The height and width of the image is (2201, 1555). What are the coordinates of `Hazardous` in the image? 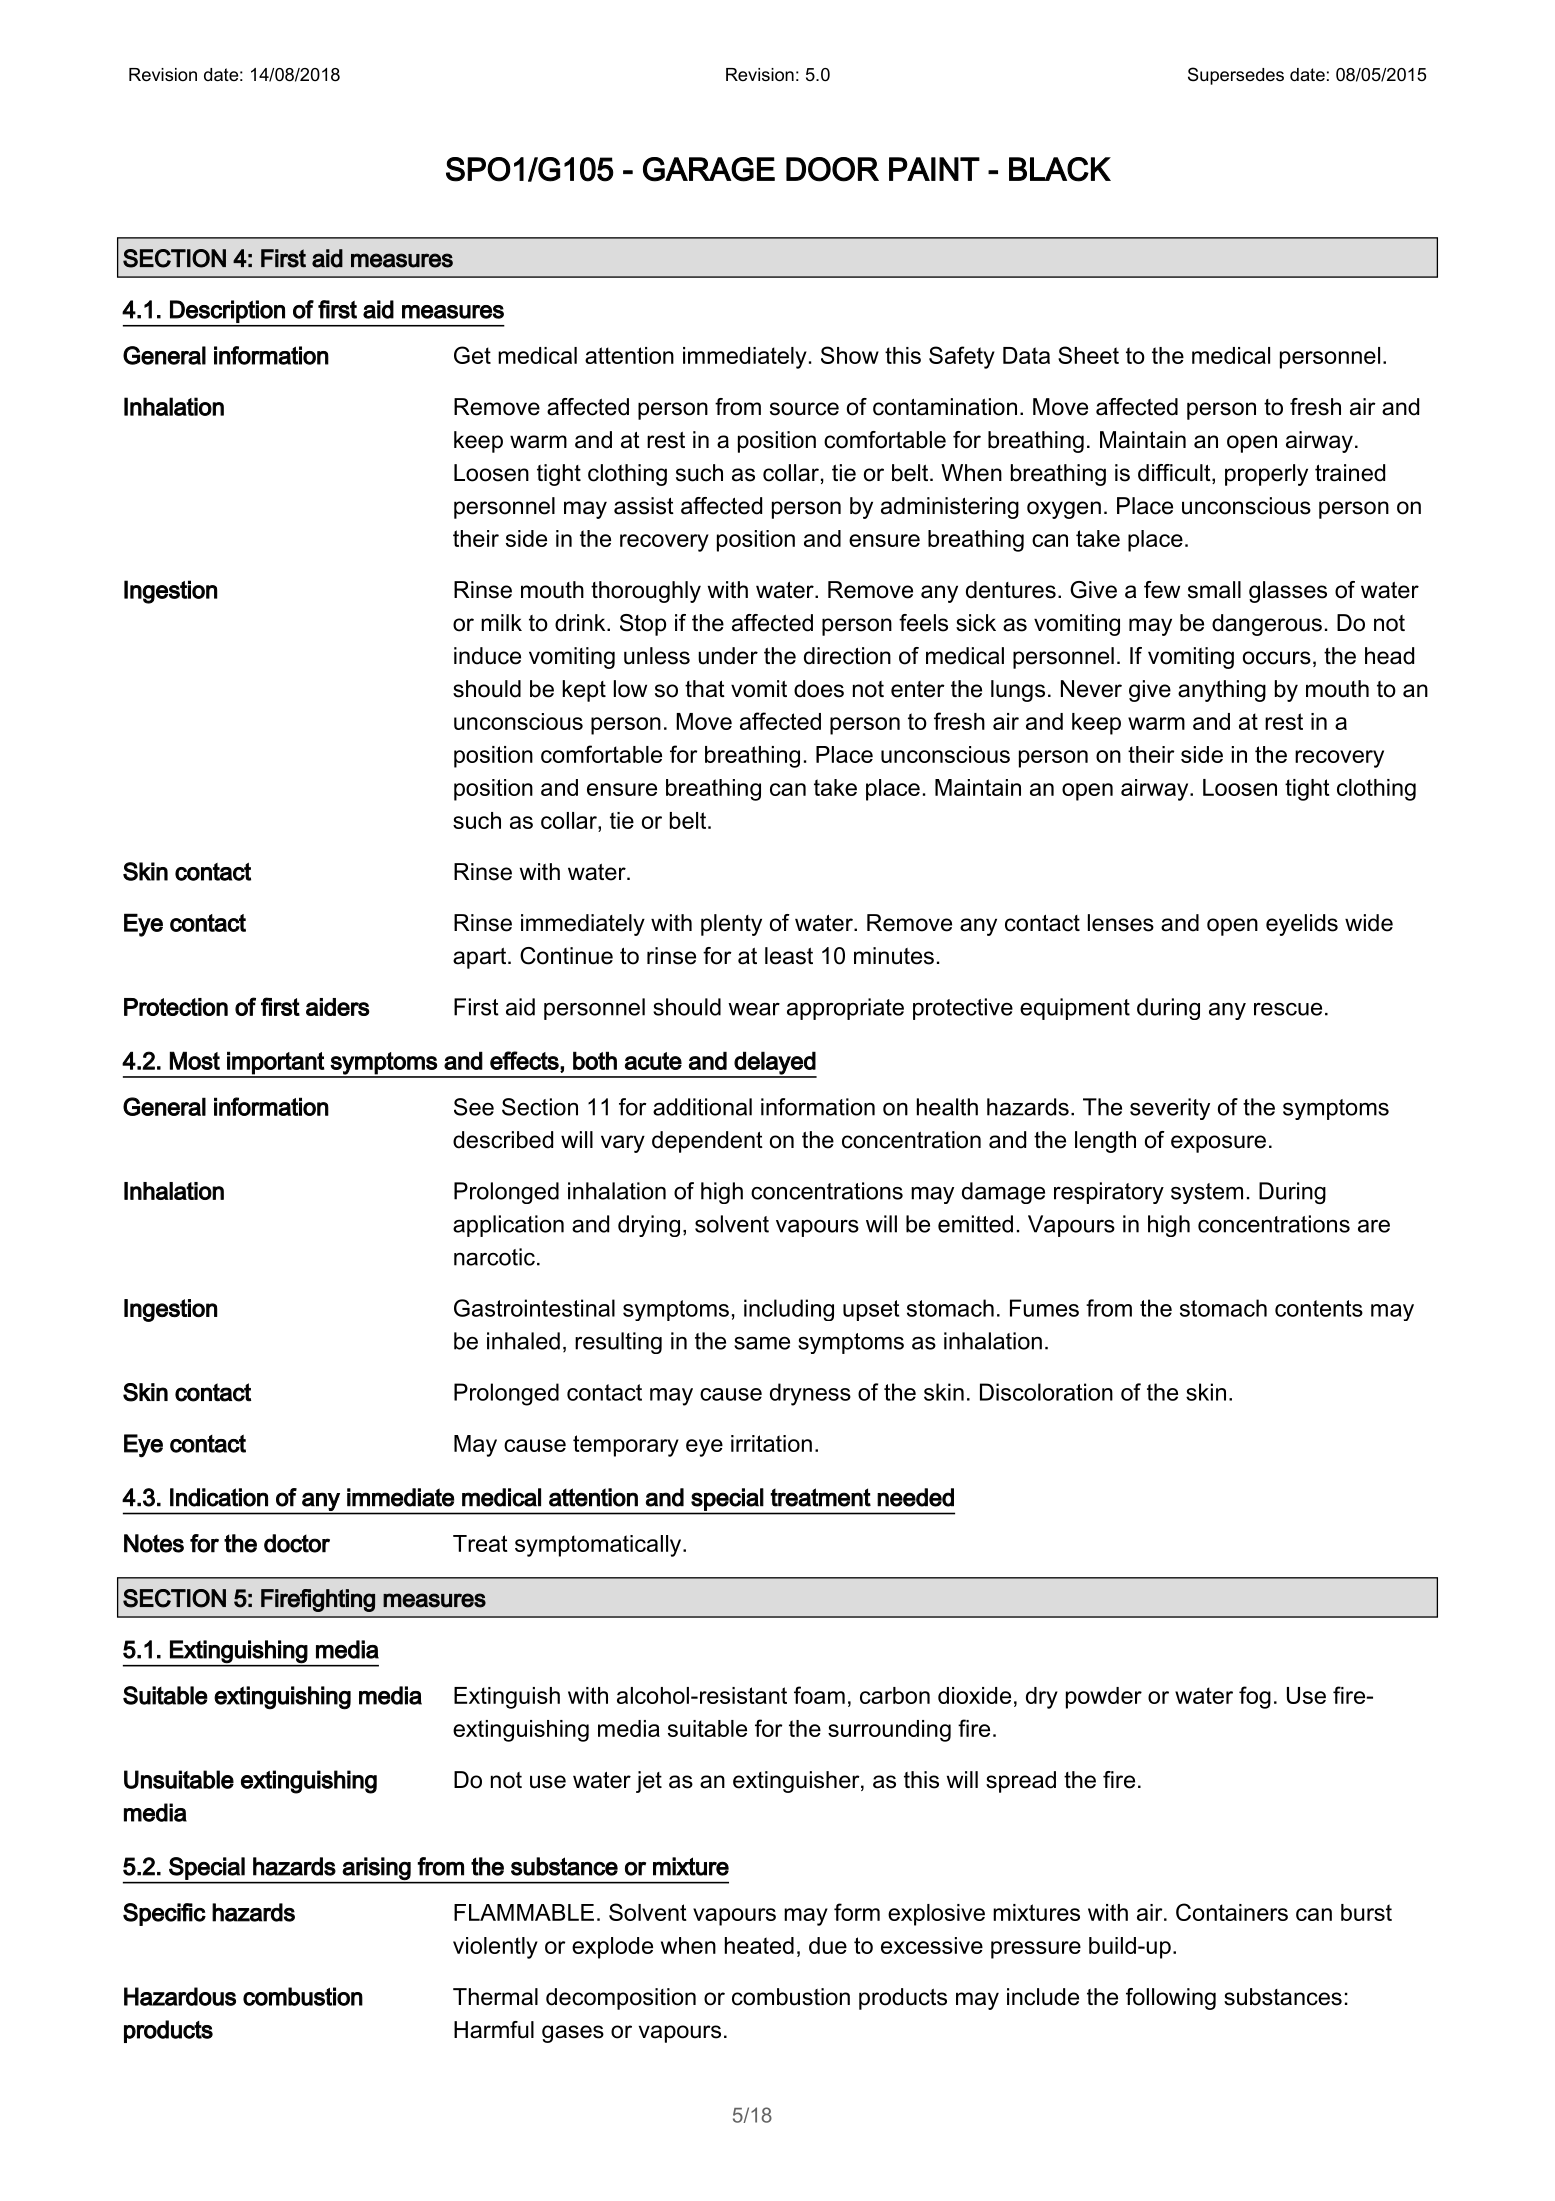 It's located at (180, 1996).
